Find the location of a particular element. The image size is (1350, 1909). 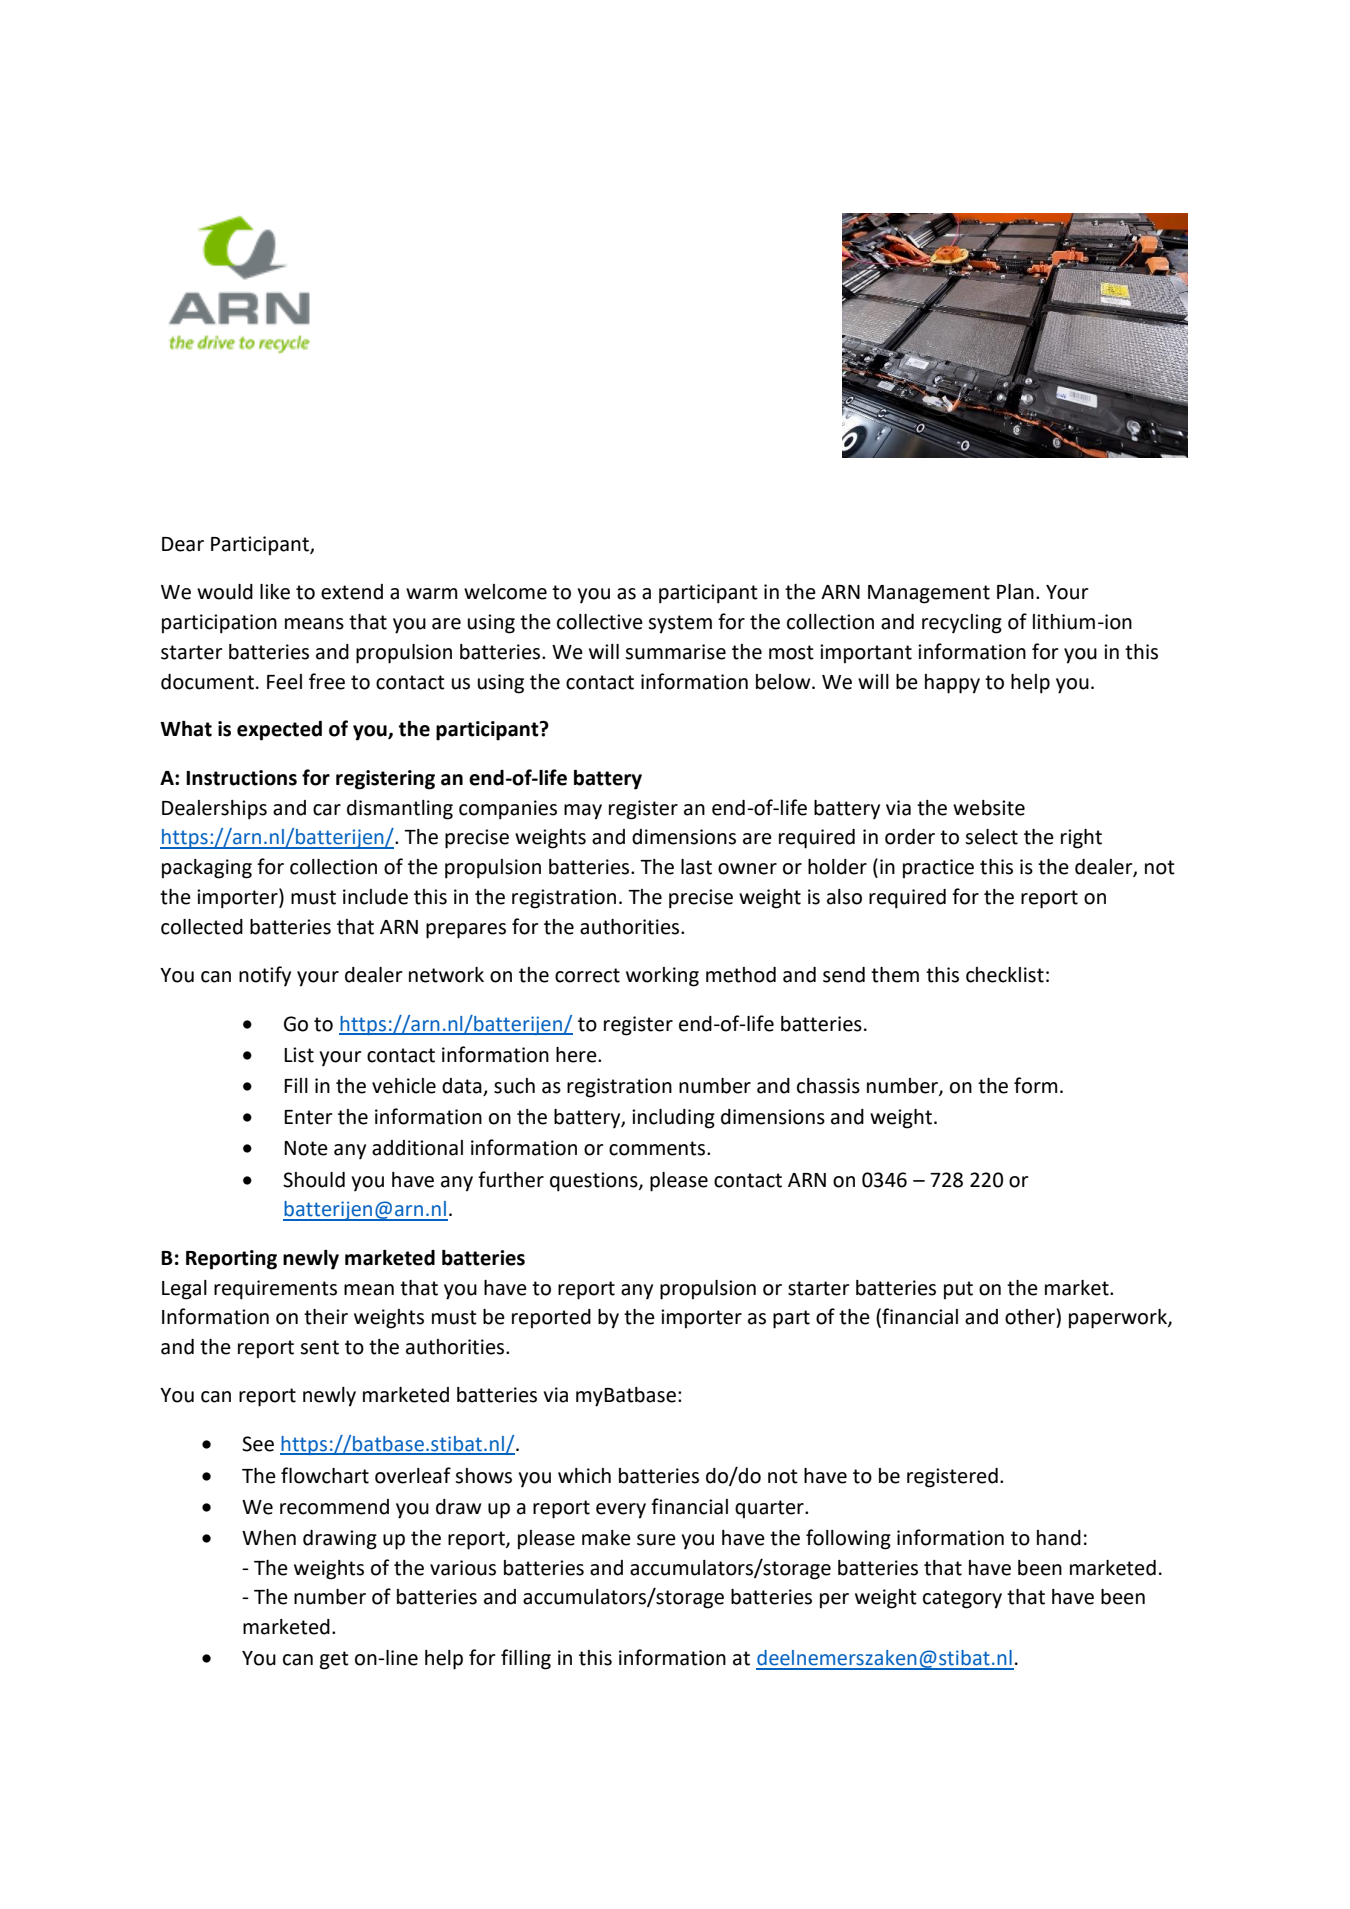

like is located at coordinates (275, 592).
